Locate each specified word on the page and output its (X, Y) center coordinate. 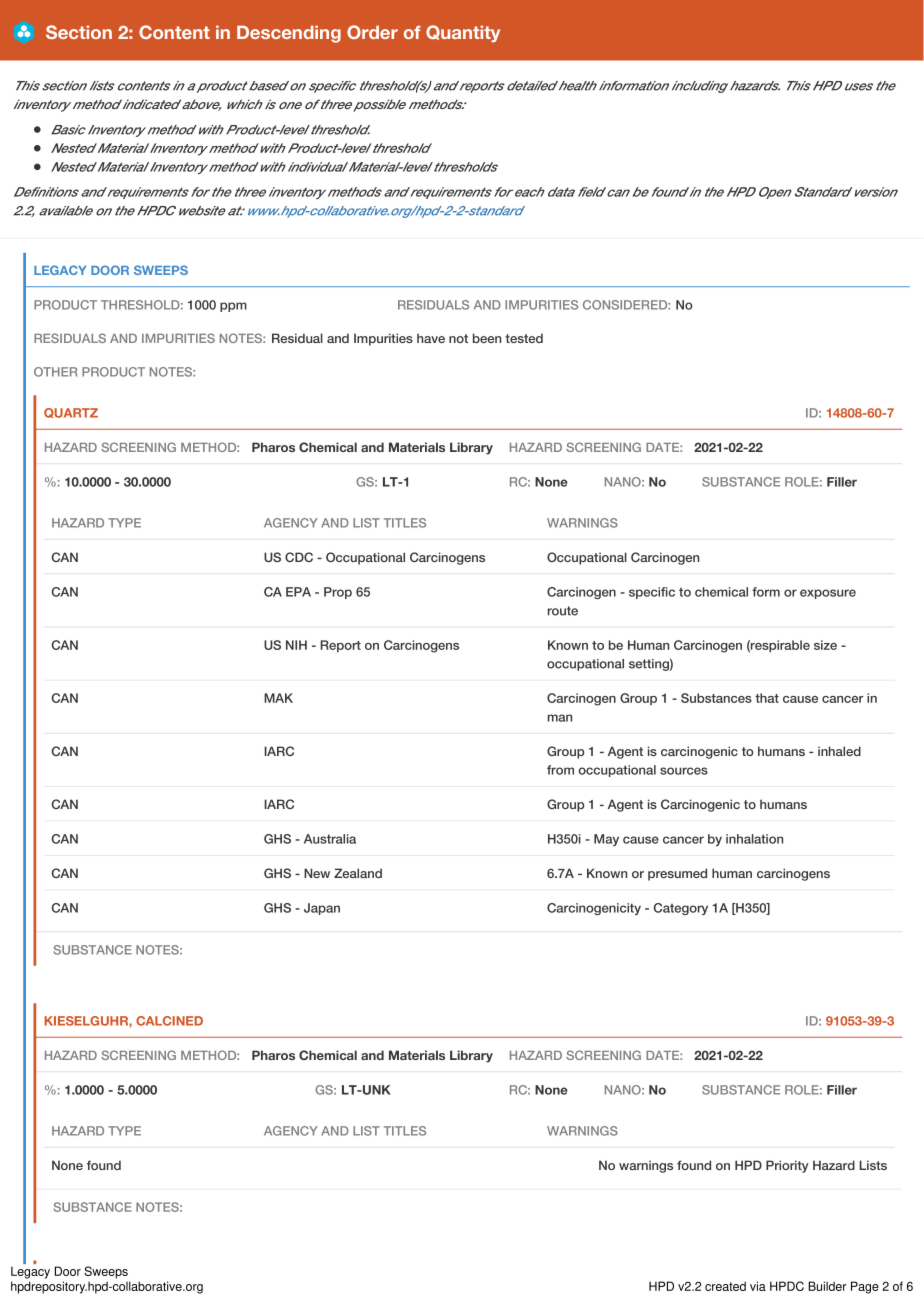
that (767, 698)
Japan (322, 909)
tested (524, 338)
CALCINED (169, 1021)
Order (372, 32)
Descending (289, 34)
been (487, 338)
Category (681, 909)
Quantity (463, 34)
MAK (278, 698)
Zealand (358, 873)
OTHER (55, 372)
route (563, 611)
